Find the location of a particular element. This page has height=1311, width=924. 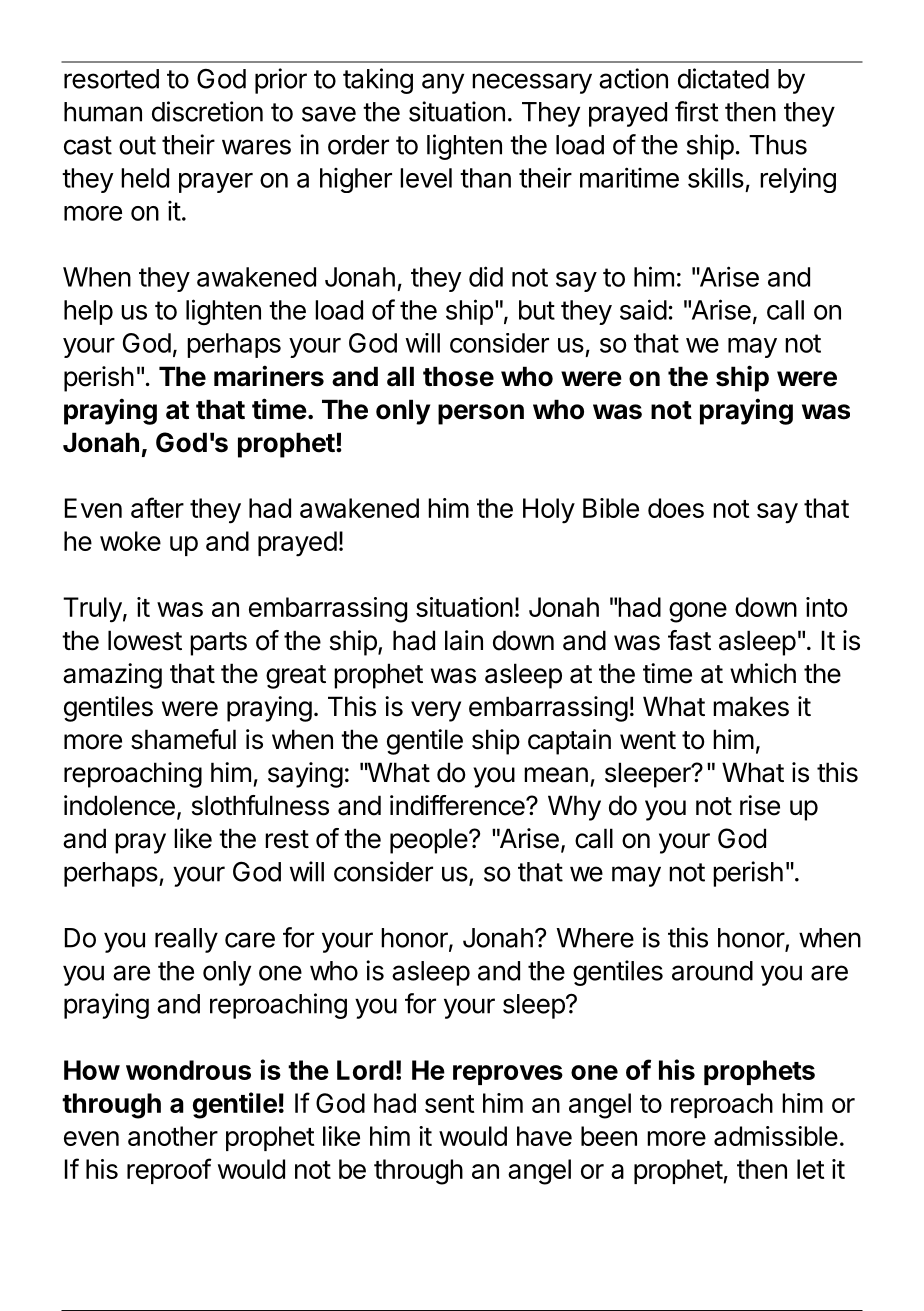

admissible is located at coordinates (776, 1136).
